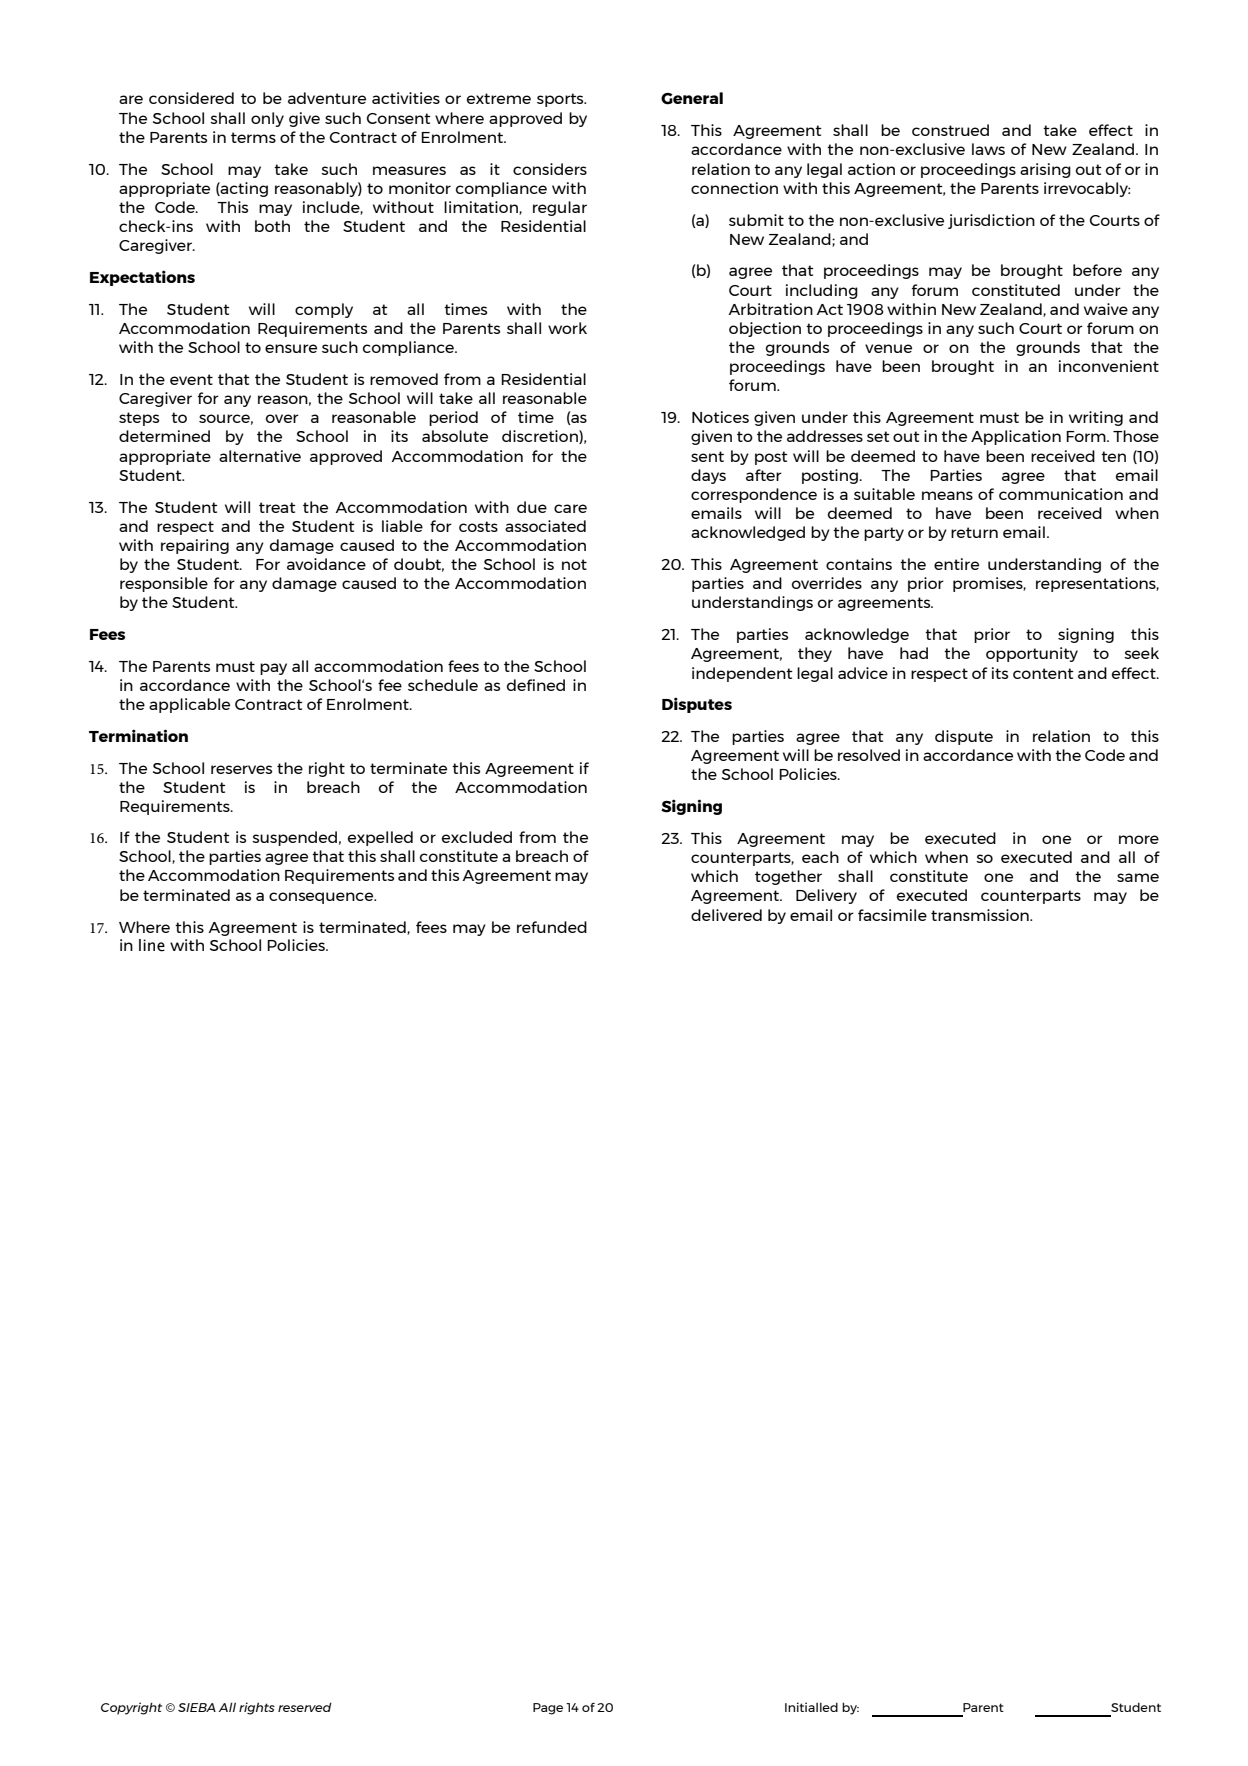 This page has width=1248, height=1766. Describe the element at coordinates (981, 915) in the page. I see `transmission` at that location.
